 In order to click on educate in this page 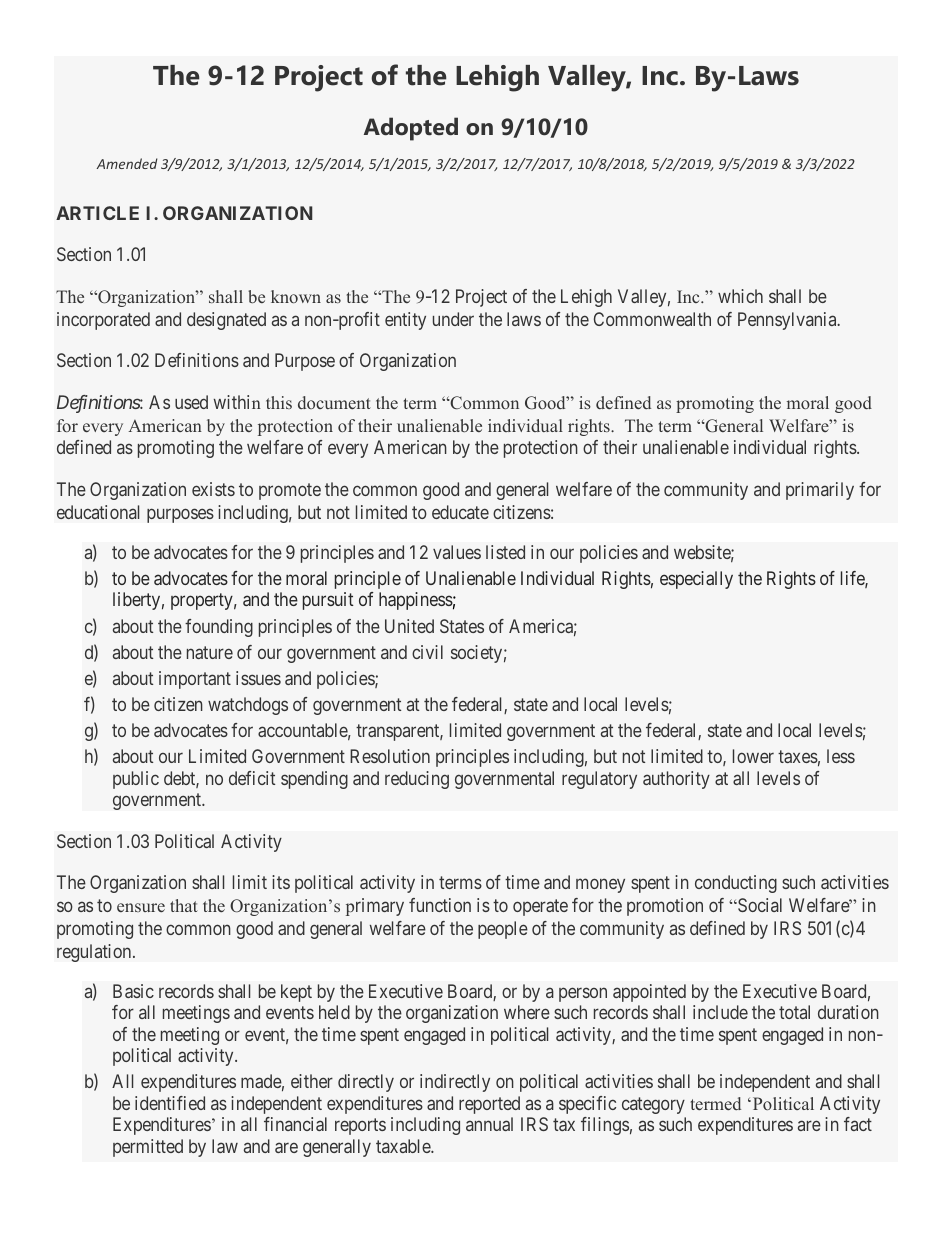, I will do `click(460, 512)`.
